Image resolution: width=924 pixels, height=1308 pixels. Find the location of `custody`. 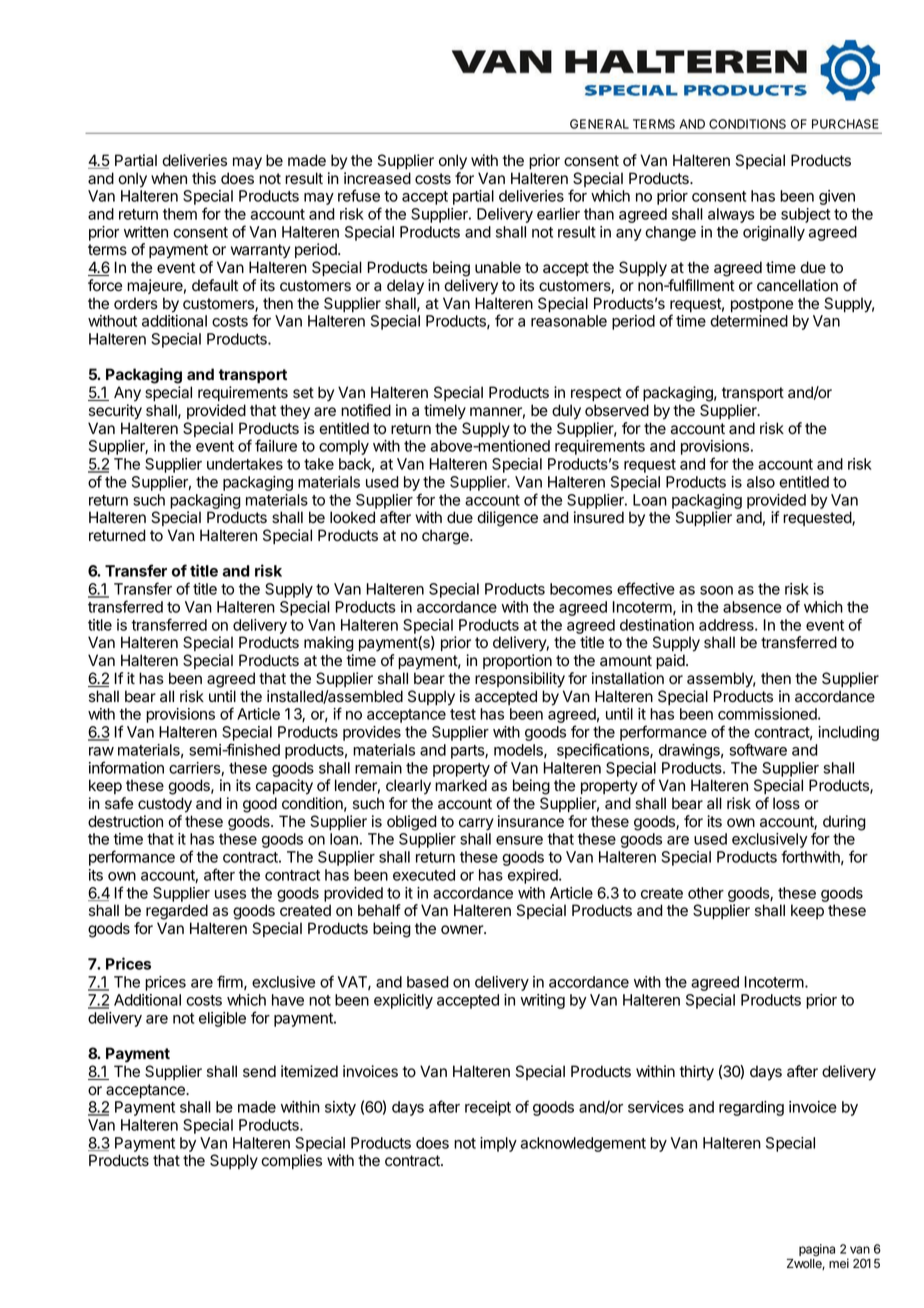

custody is located at coordinates (165, 805).
